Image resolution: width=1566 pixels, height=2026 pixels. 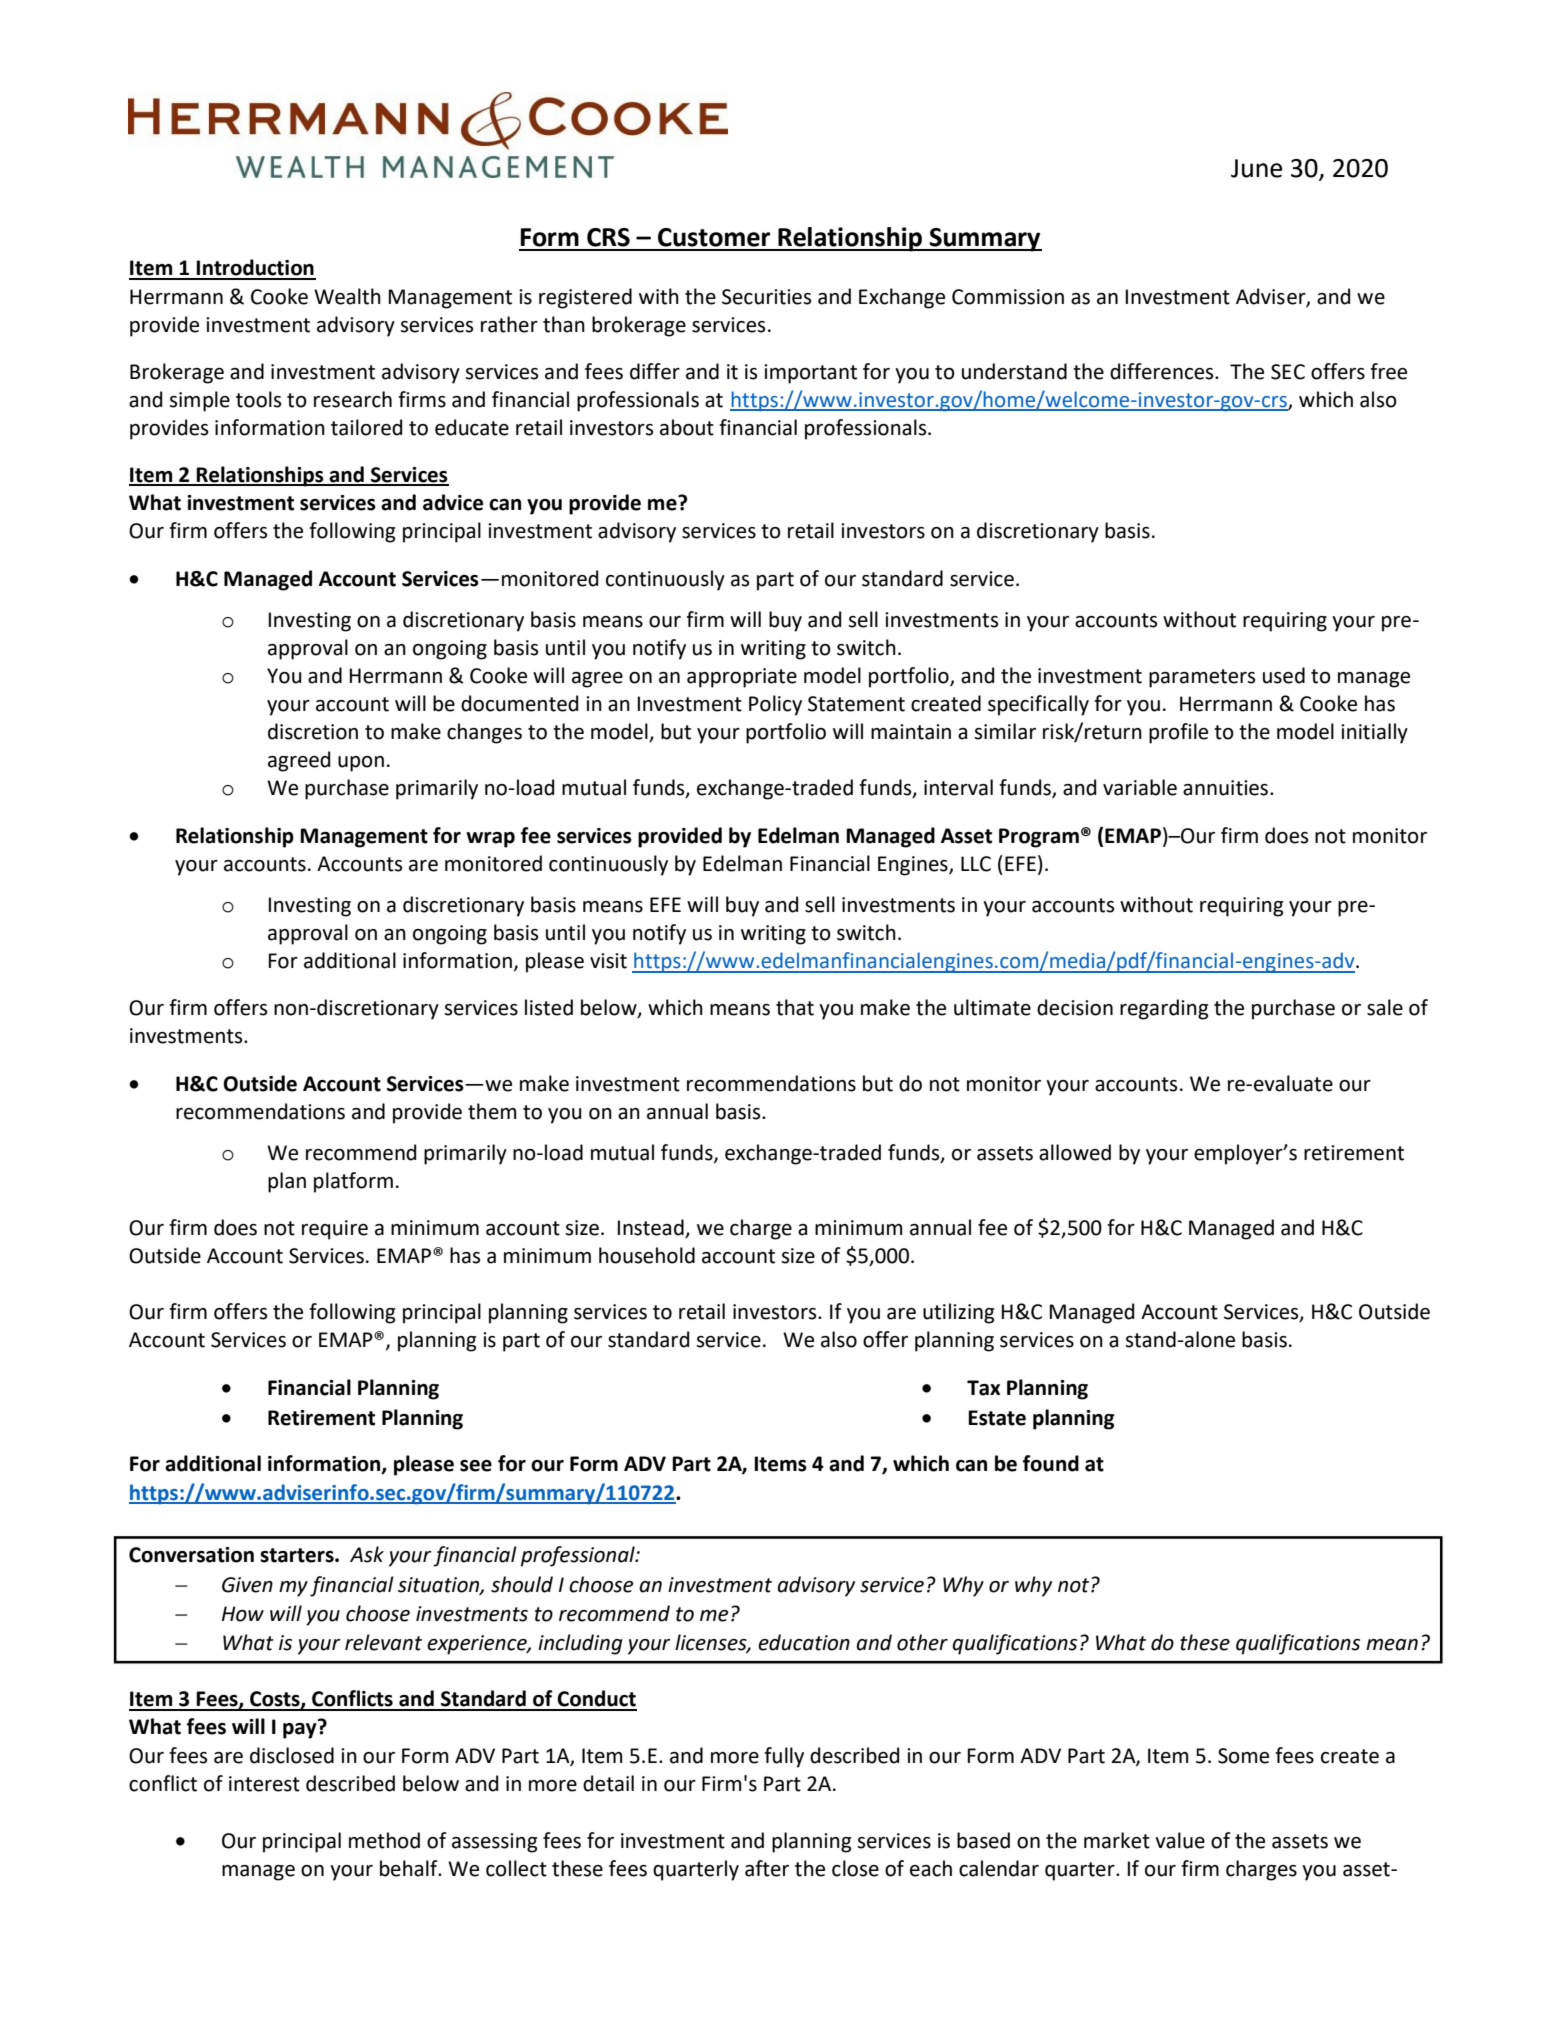 What do you see at coordinates (766, 297) in the screenshot?
I see `Securities` at bounding box center [766, 297].
